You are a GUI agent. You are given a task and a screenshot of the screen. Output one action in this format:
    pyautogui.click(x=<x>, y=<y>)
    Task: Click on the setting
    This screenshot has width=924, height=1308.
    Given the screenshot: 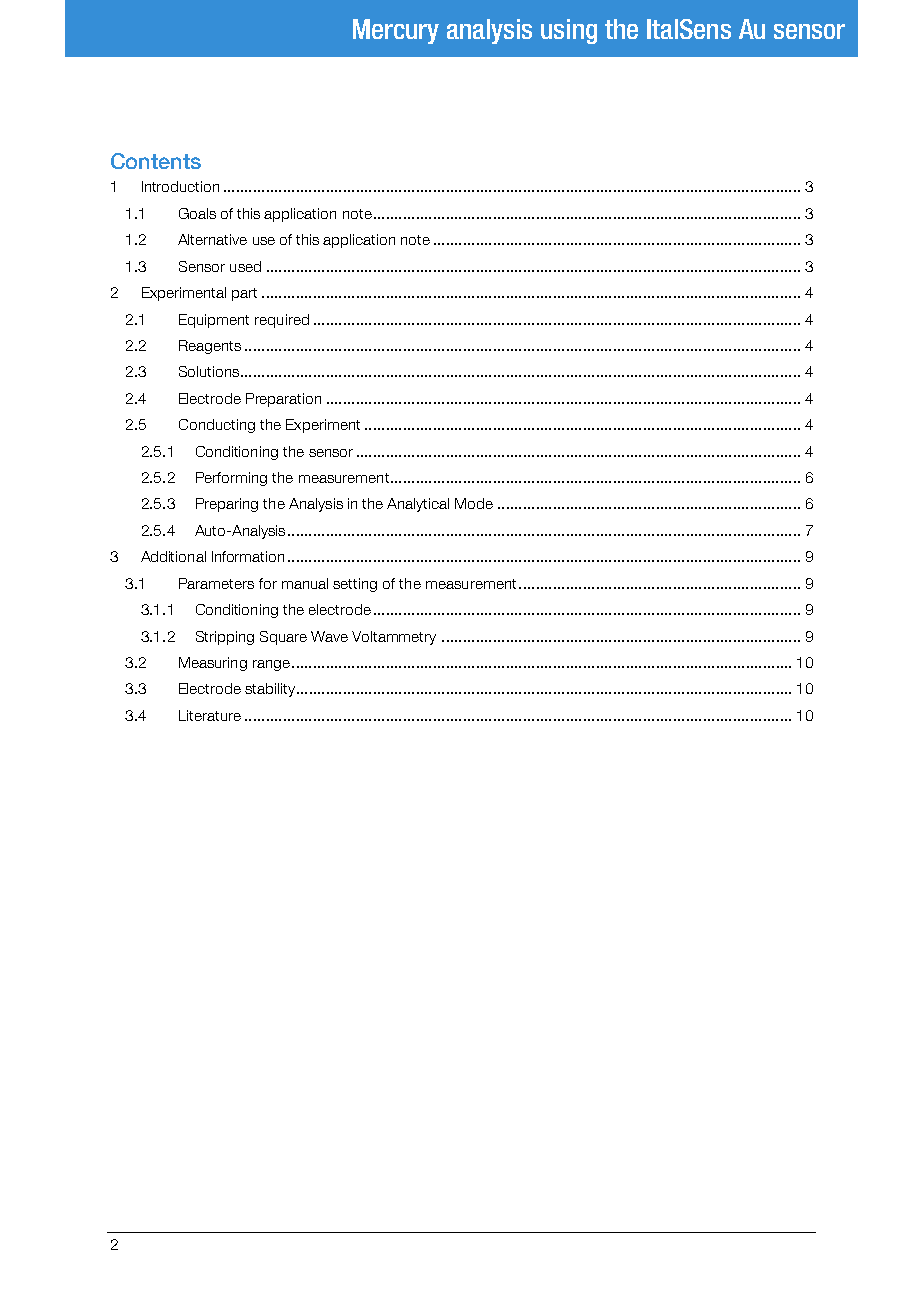 What is the action you would take?
    pyautogui.click(x=355, y=585)
